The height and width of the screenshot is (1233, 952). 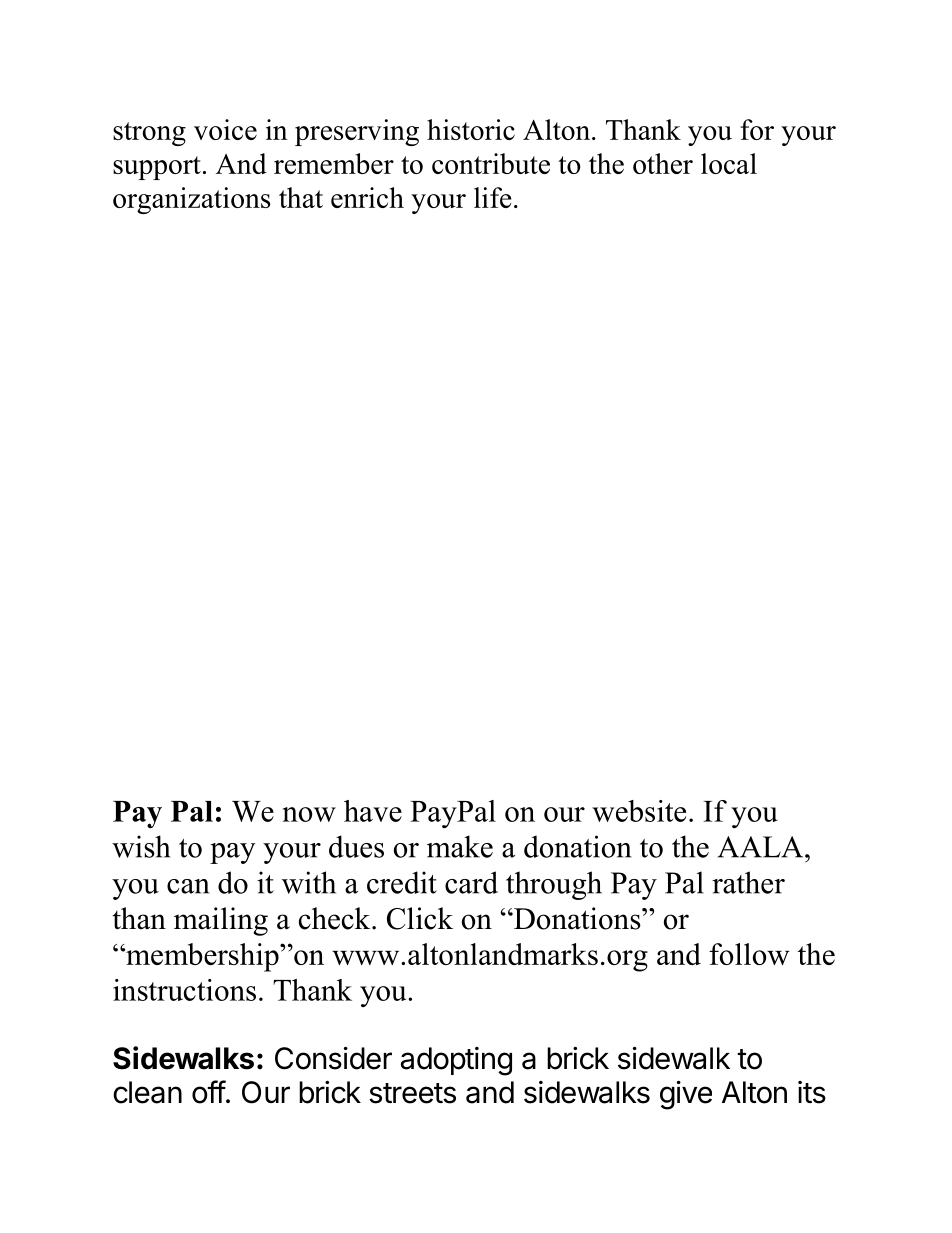 I want to click on other, so click(x=663, y=163).
